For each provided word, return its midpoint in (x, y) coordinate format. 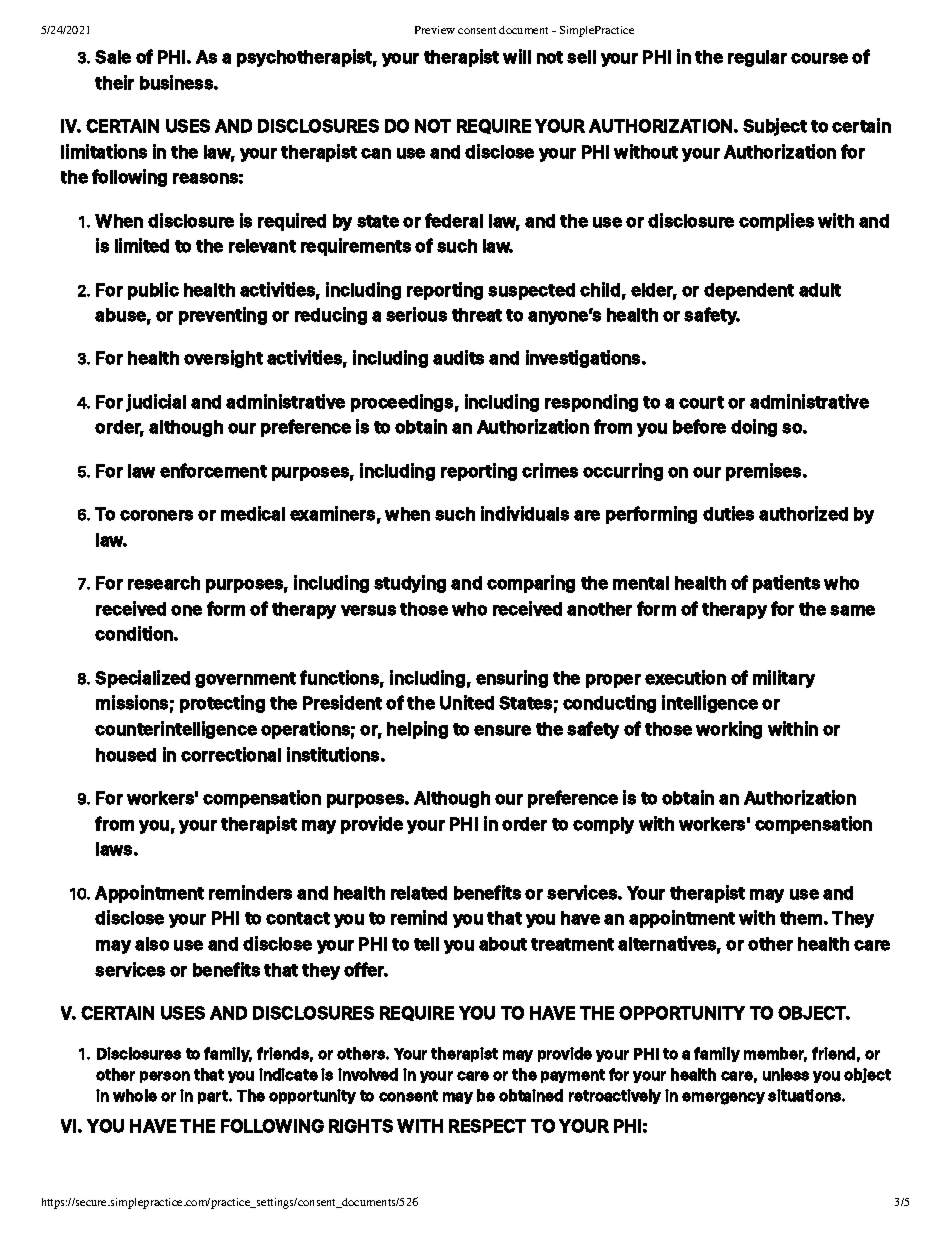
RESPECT (487, 1126)
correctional (231, 754)
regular (757, 58)
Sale (113, 57)
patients (786, 584)
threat (477, 315)
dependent (749, 291)
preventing (223, 316)
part (214, 1097)
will (517, 56)
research (164, 583)
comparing (531, 584)
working (729, 730)
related (419, 893)
